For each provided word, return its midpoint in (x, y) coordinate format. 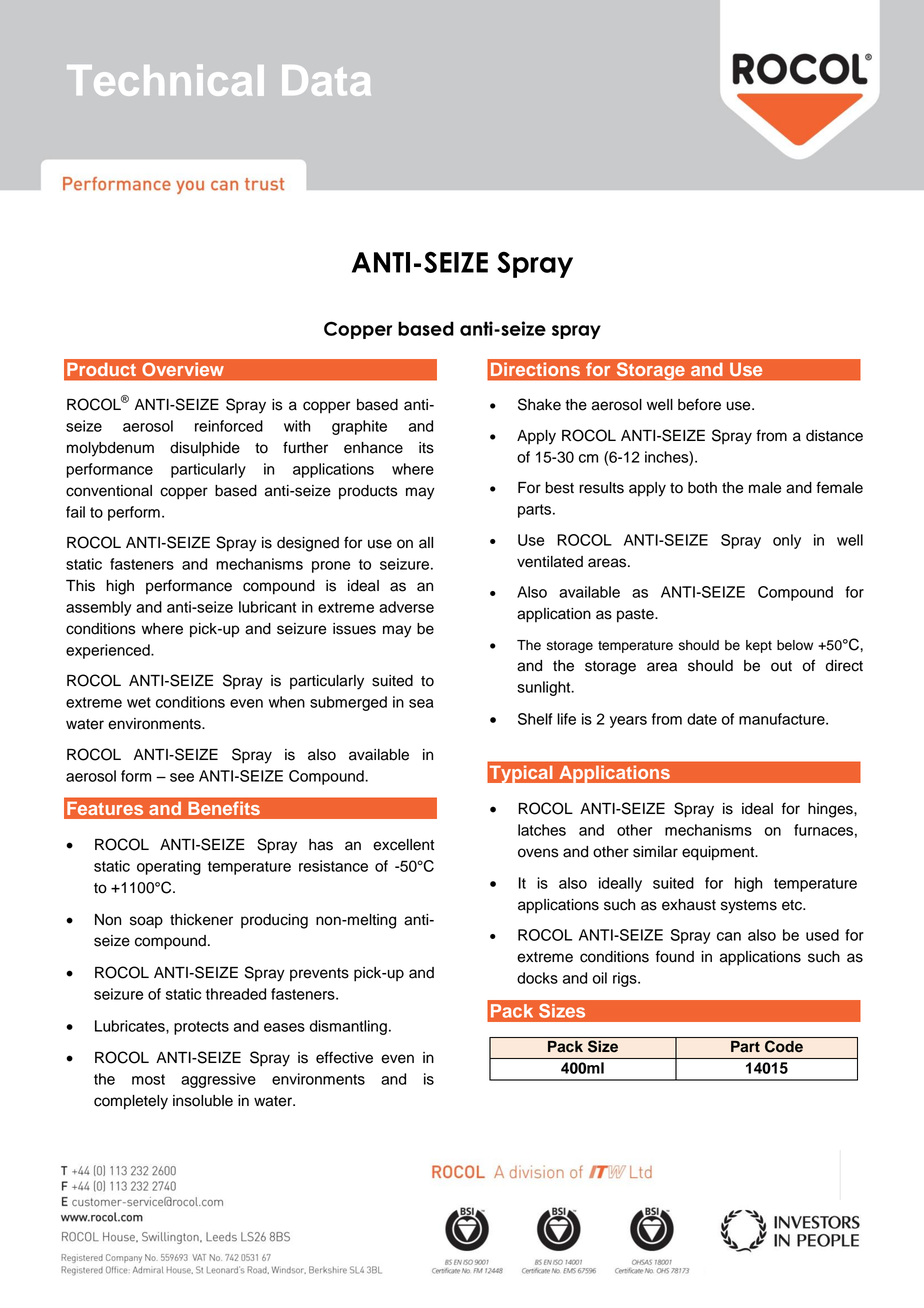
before (699, 404)
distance (834, 436)
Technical (165, 80)
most (148, 1079)
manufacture (783, 719)
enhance (373, 448)
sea (421, 703)
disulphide (205, 449)
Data (326, 80)
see (182, 777)
